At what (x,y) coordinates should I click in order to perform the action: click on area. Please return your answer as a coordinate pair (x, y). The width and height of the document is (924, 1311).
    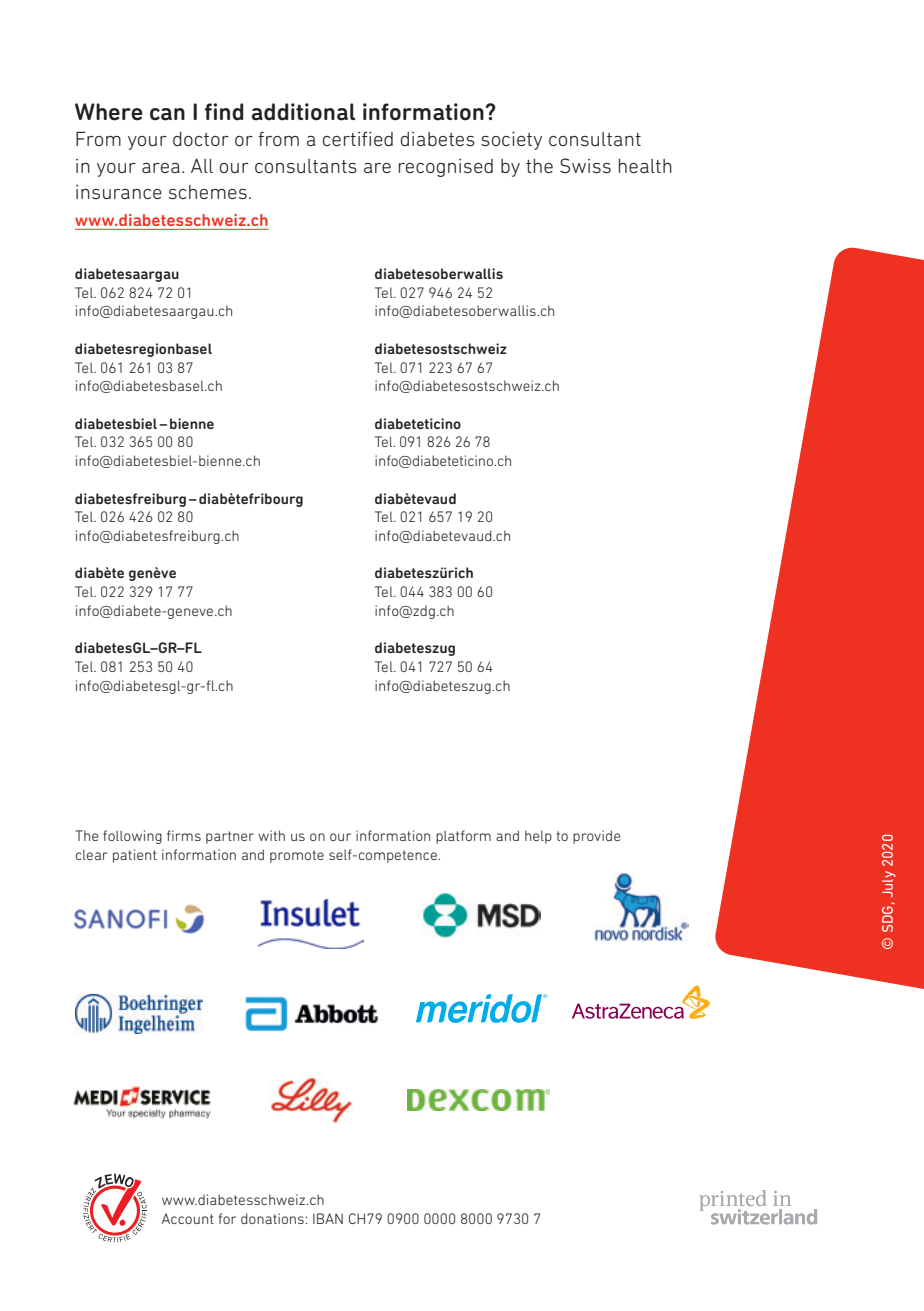
    Looking at the image, I should click on (161, 168).
